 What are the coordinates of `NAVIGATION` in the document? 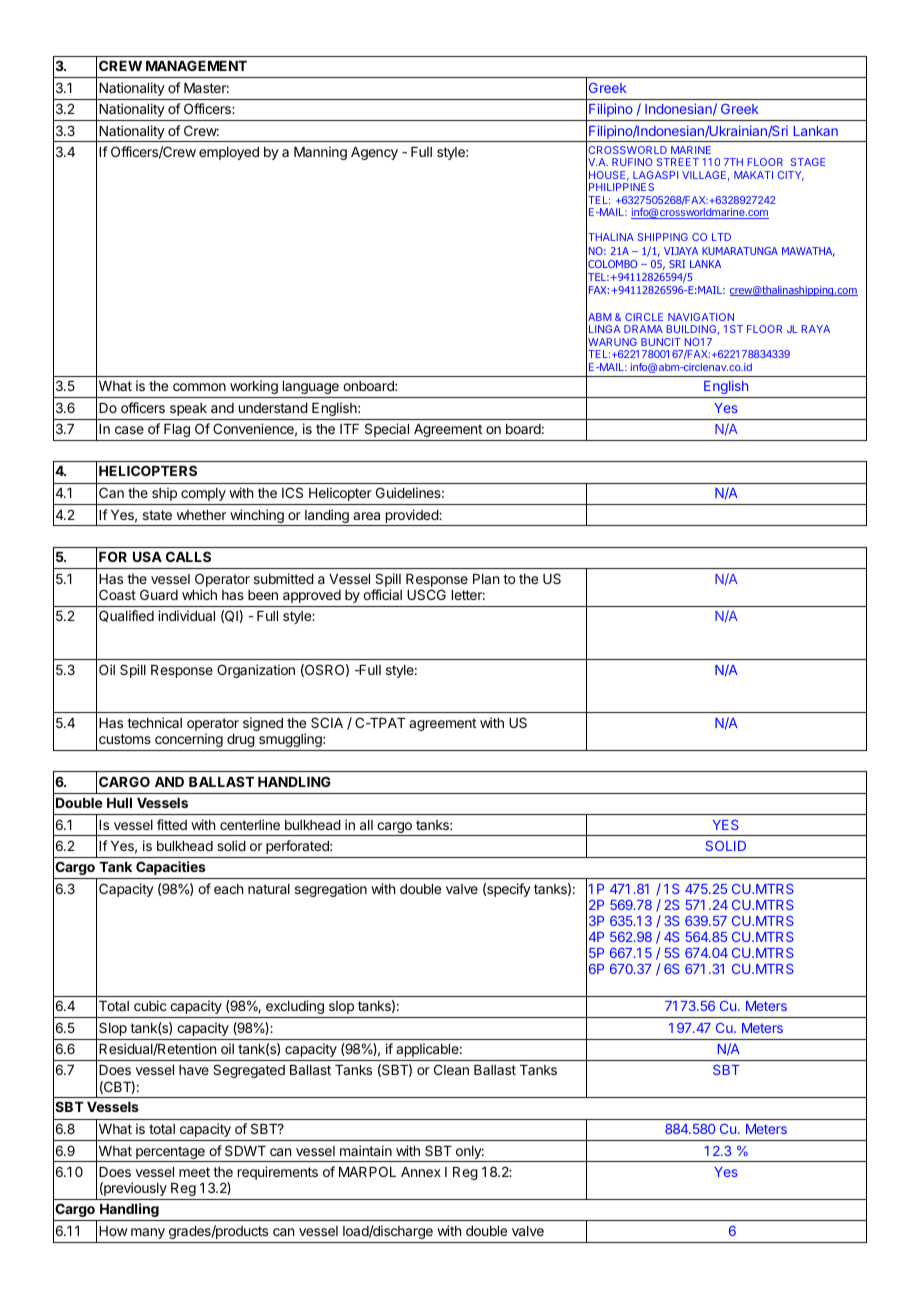 It's located at (701, 317).
